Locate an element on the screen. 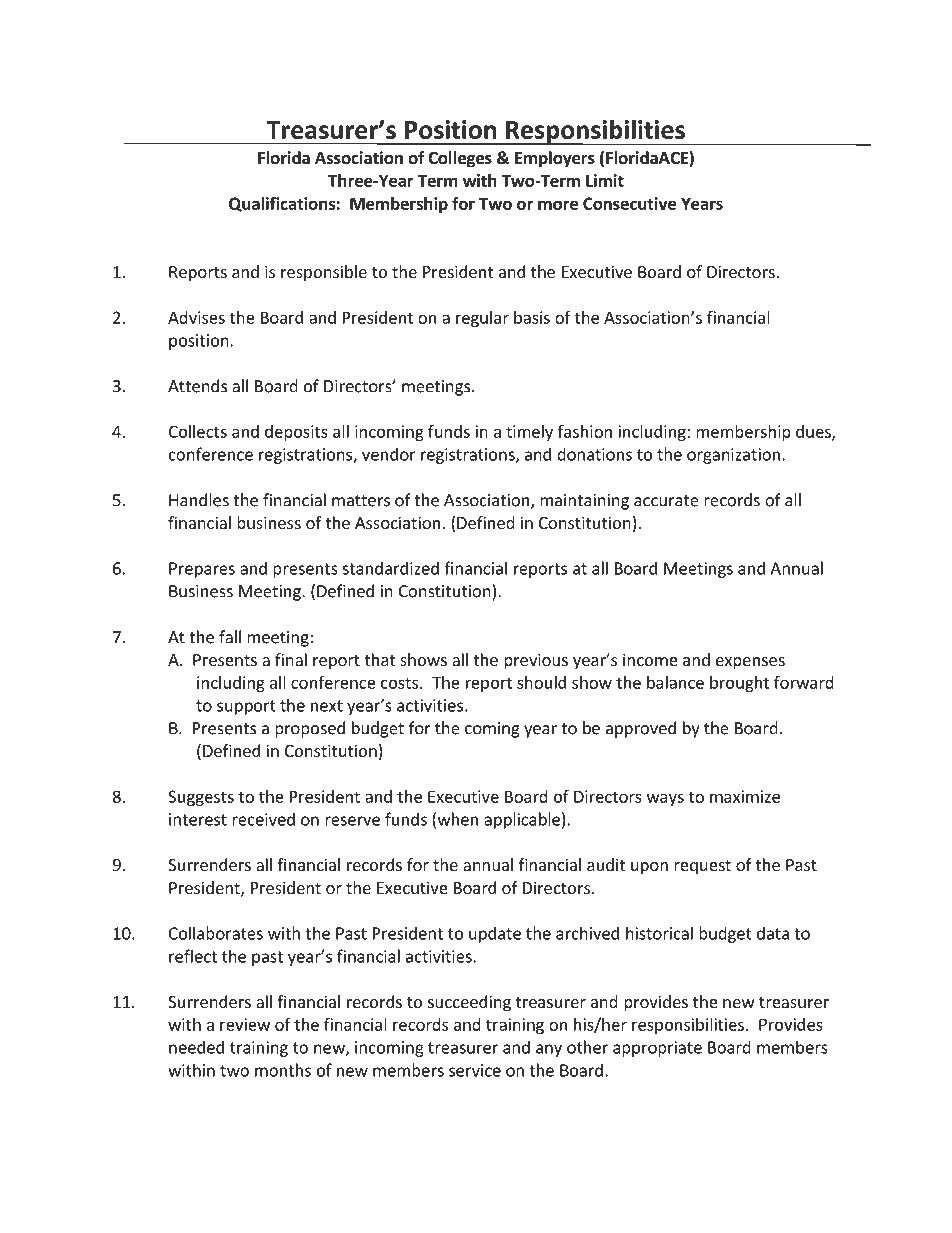  any is located at coordinates (549, 1050).
